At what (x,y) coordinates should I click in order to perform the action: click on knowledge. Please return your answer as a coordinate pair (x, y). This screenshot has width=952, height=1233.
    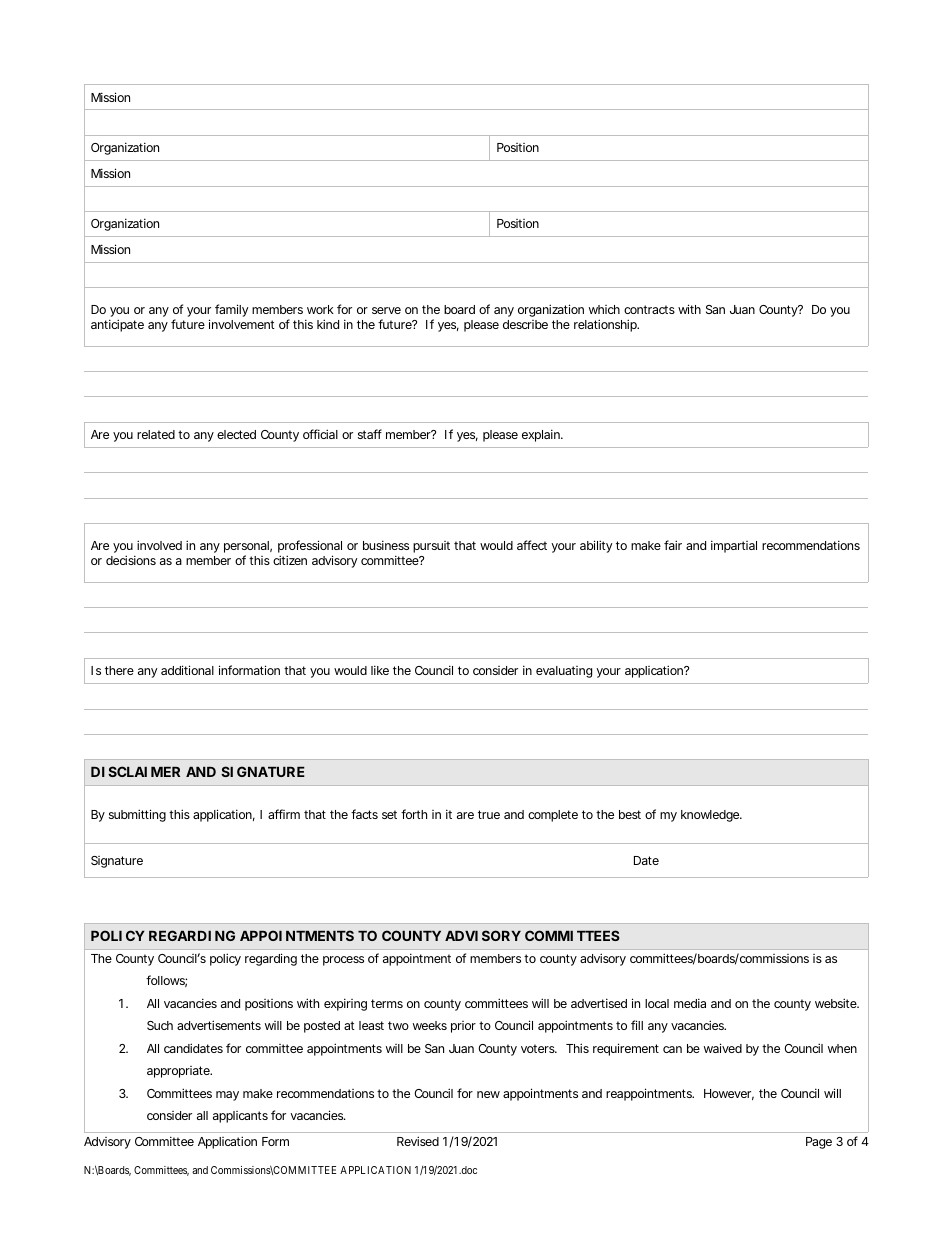
    Looking at the image, I should click on (711, 816).
